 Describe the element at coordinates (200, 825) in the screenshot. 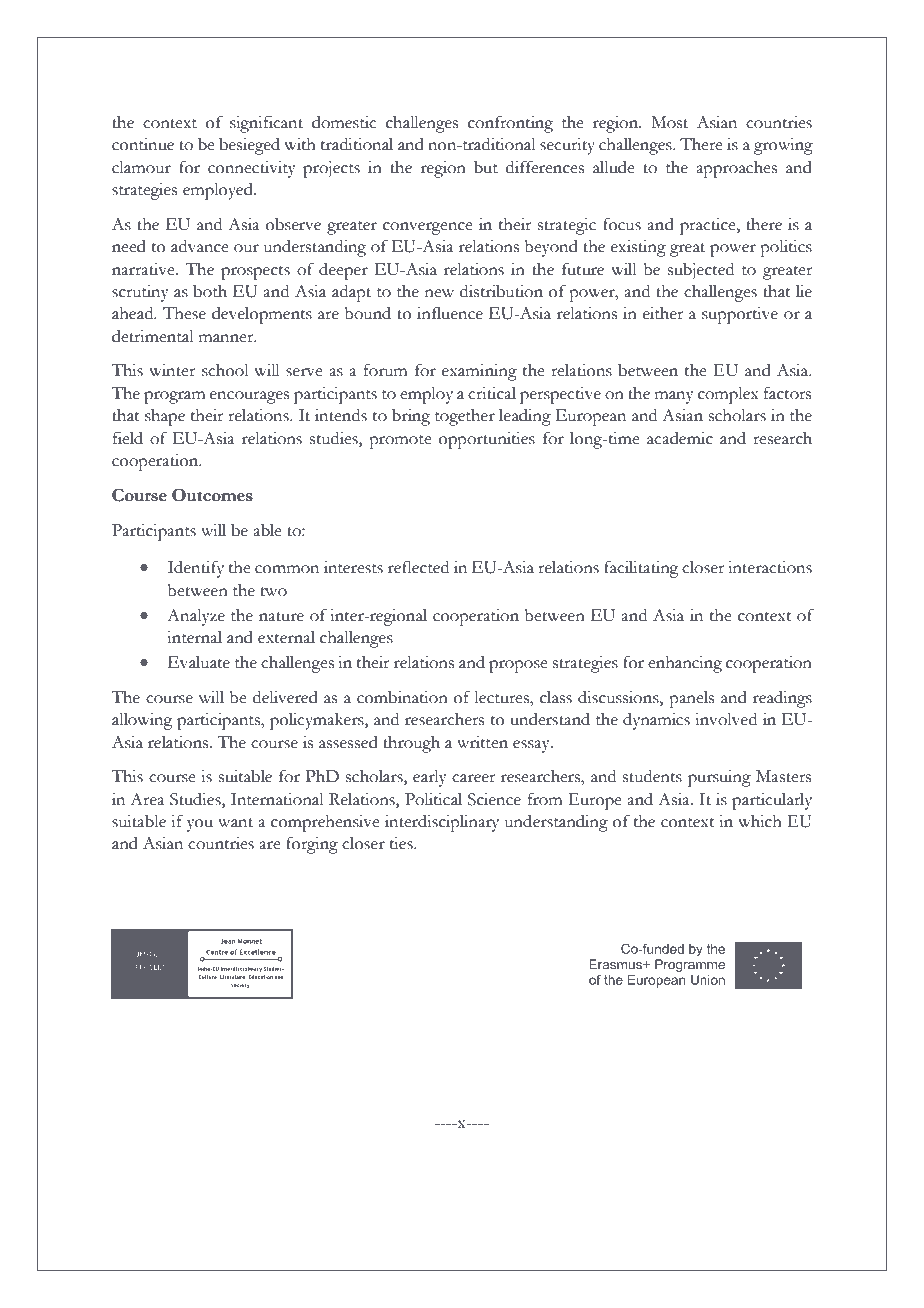

I see `you` at that location.
